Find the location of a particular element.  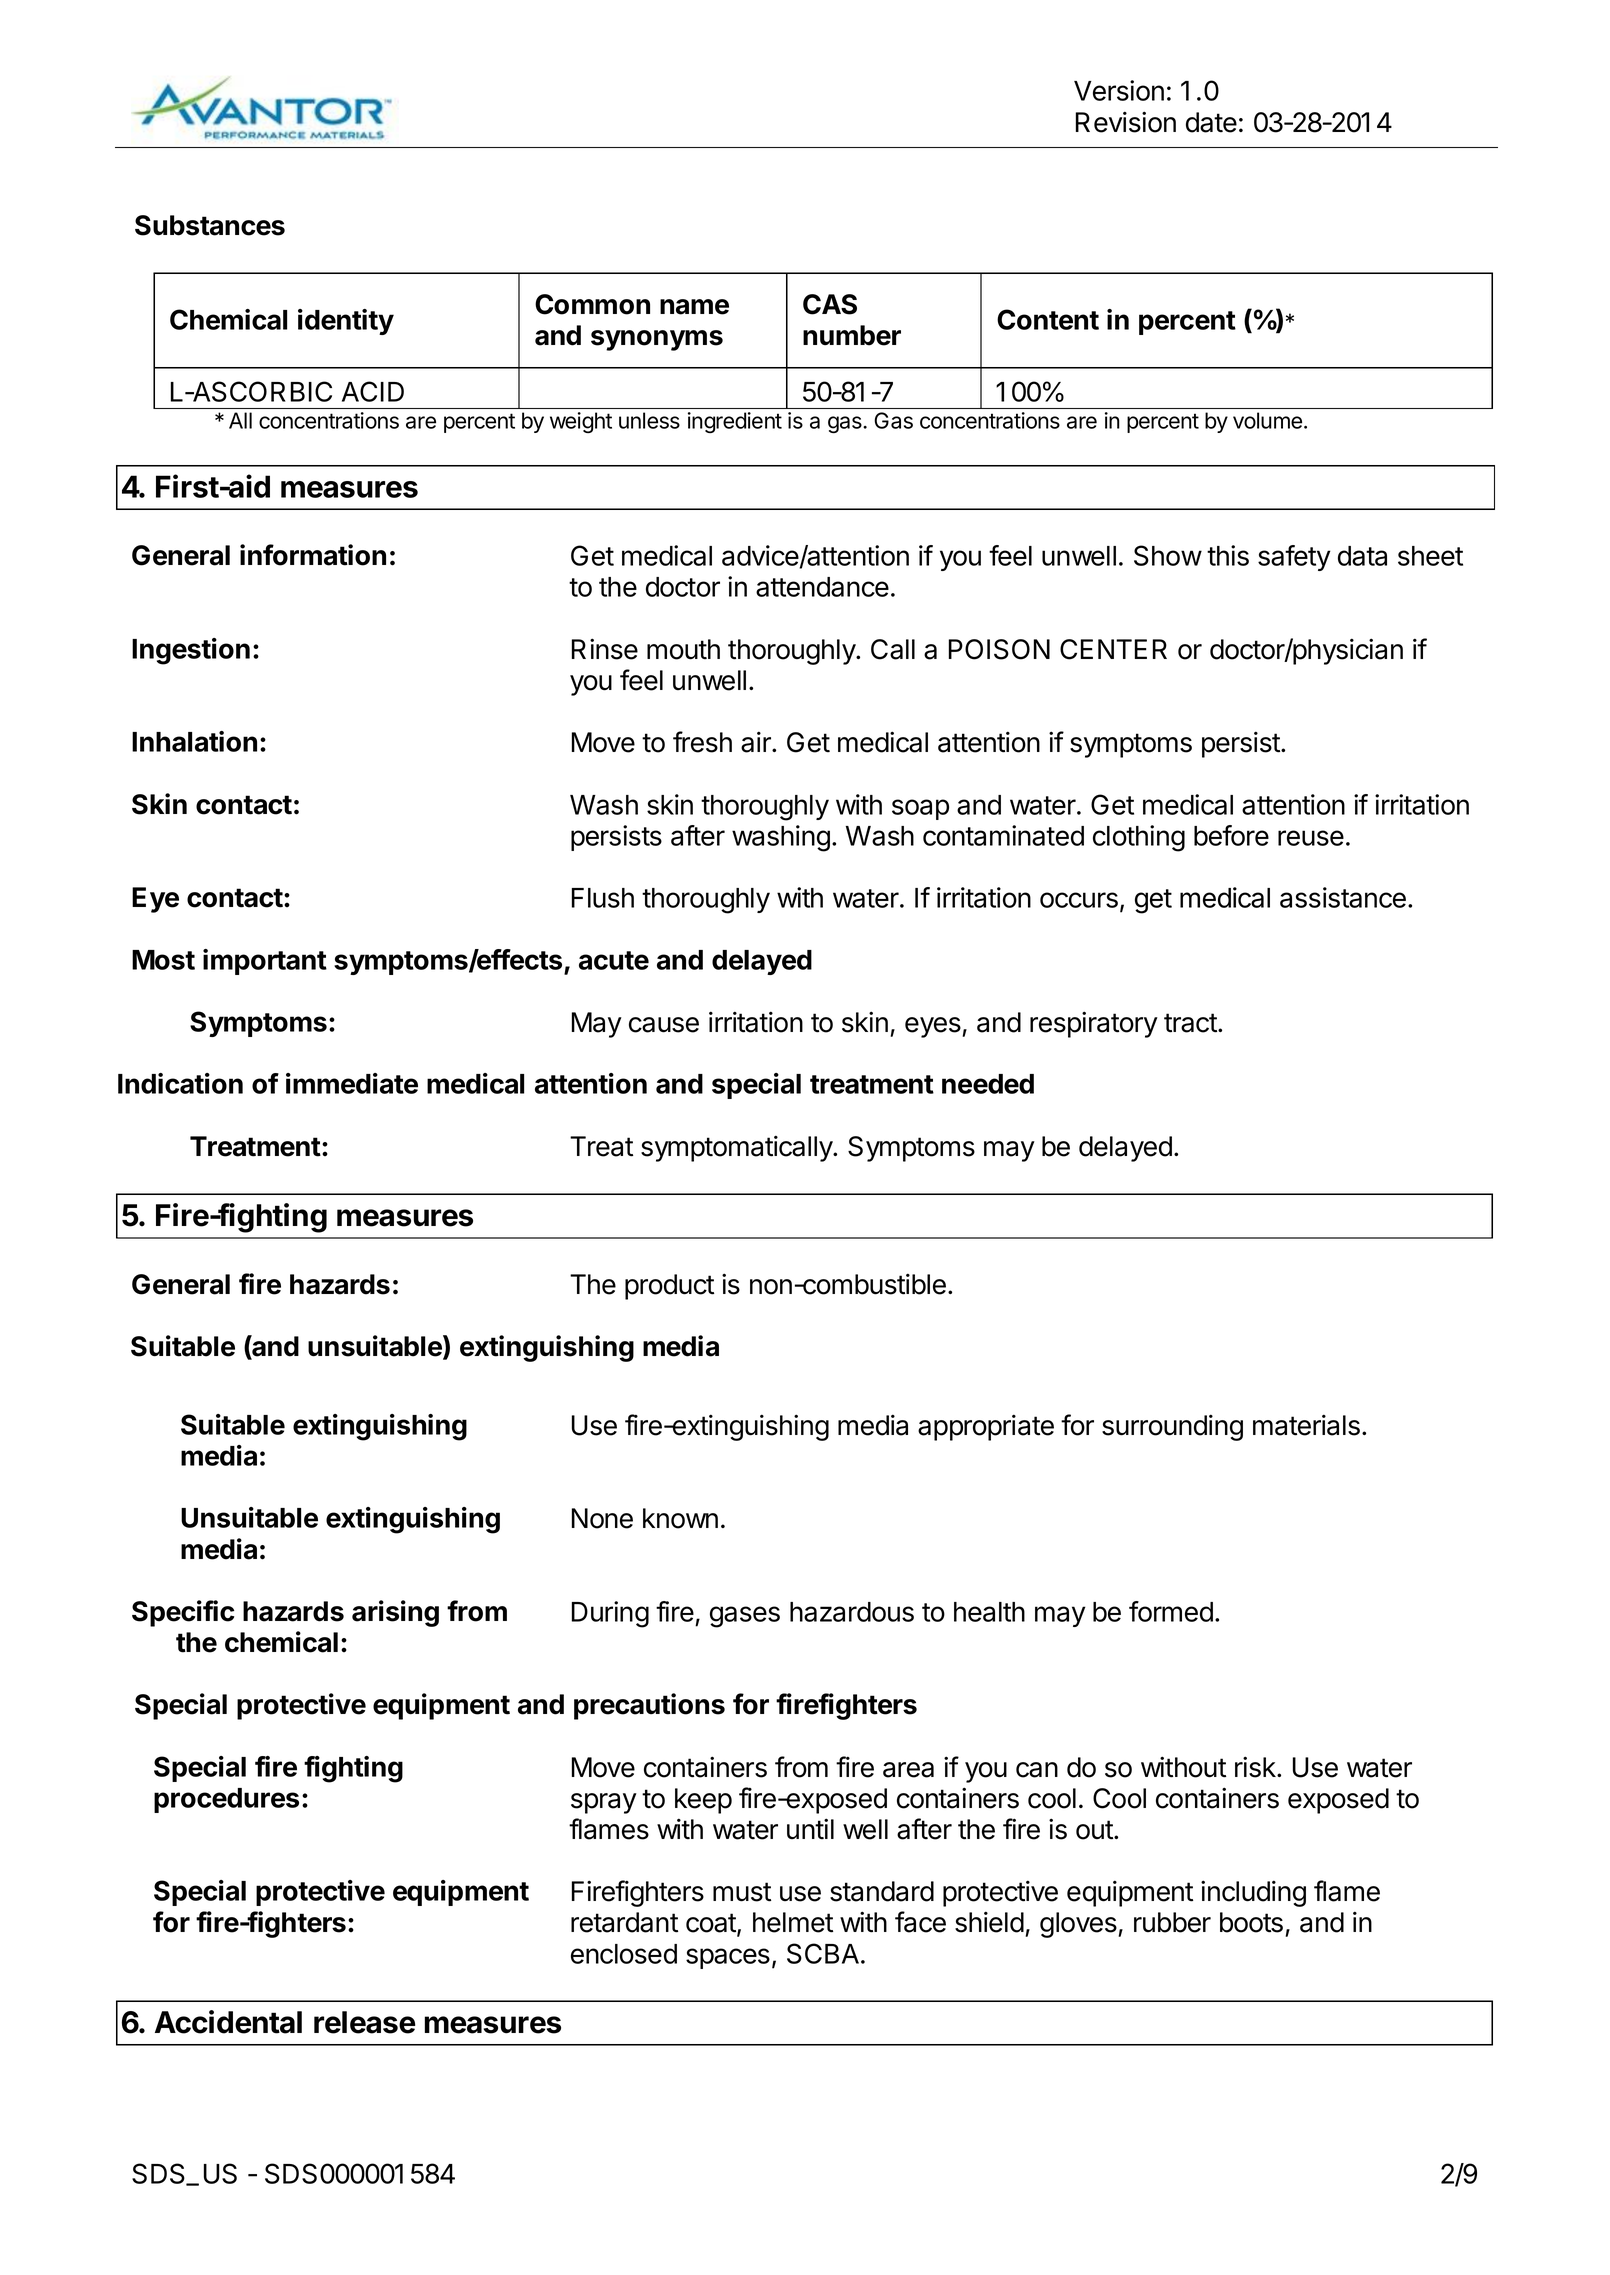

CAS is located at coordinates (830, 304).
